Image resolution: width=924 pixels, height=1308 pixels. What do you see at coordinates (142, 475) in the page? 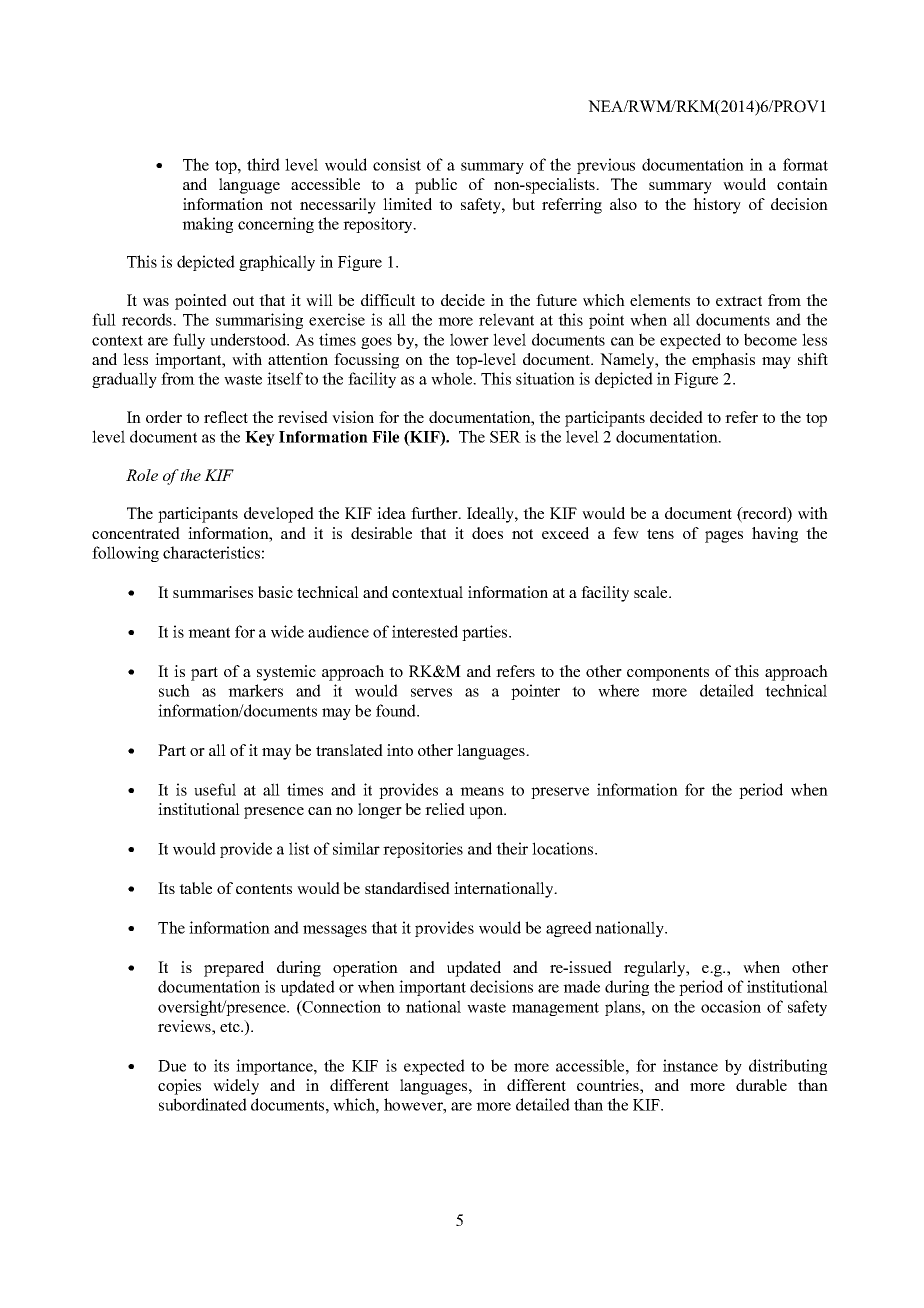
I see `Role` at bounding box center [142, 475].
